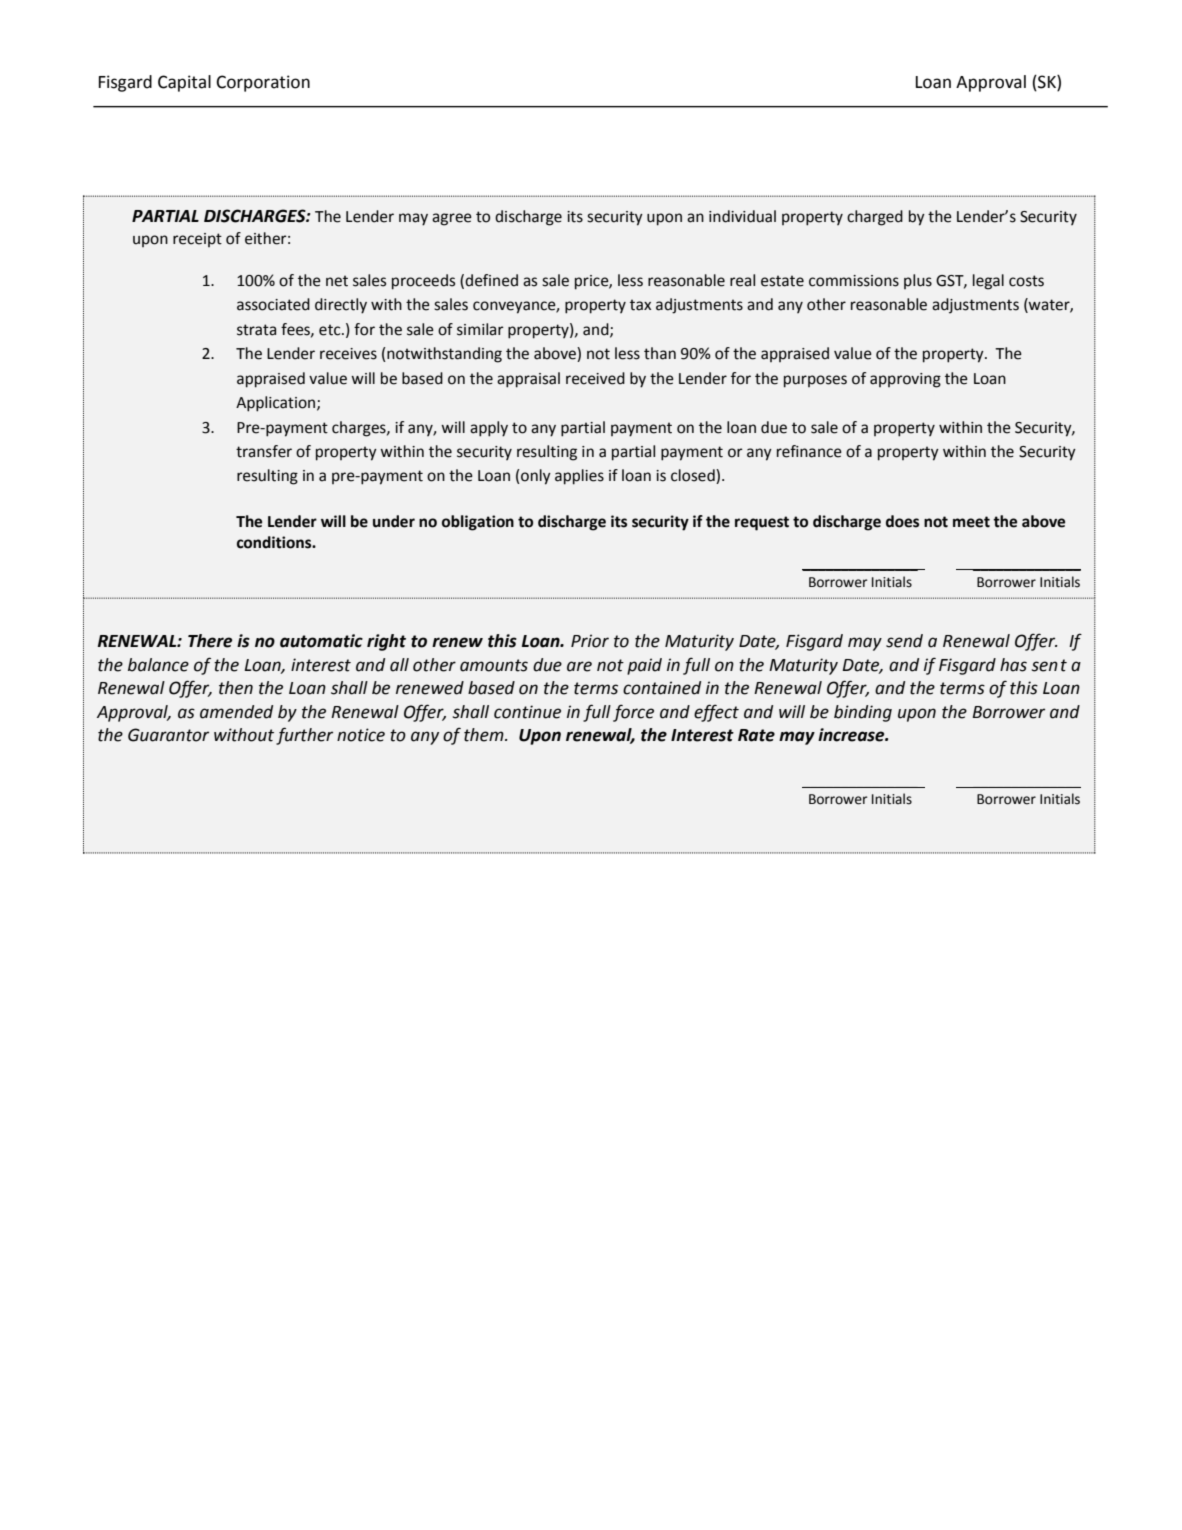 Image resolution: width=1182 pixels, height=1530 pixels. I want to click on charged, so click(875, 218).
